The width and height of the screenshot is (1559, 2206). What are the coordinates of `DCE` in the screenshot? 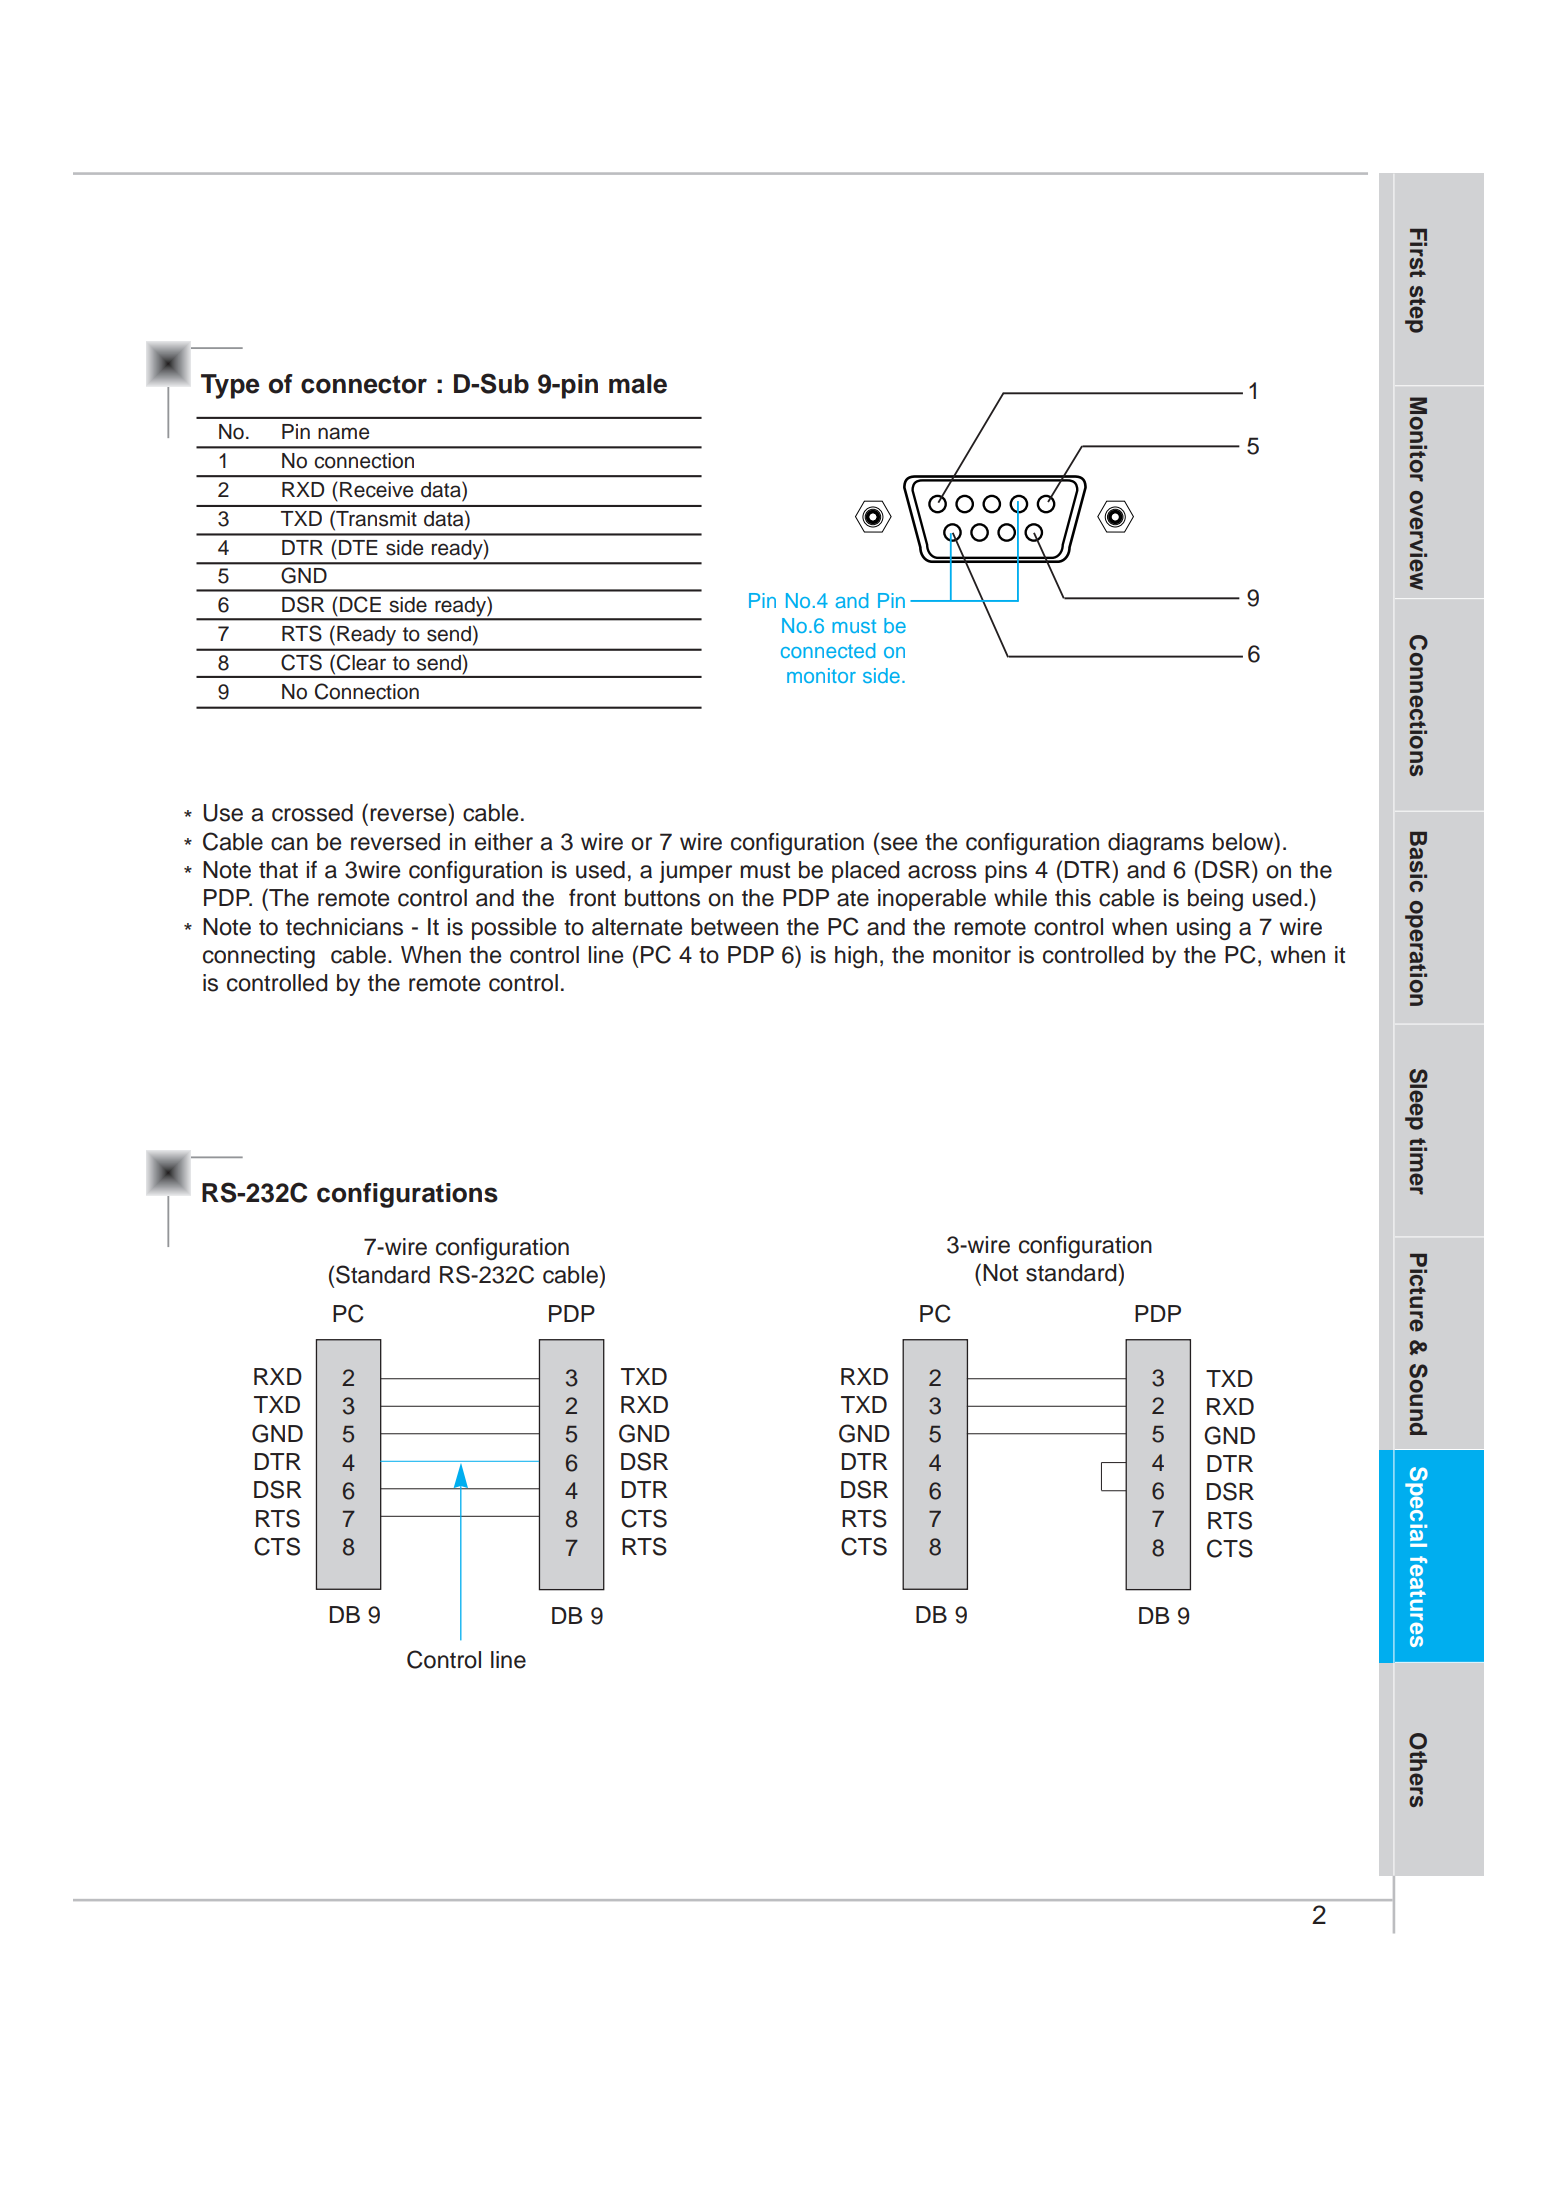 It's located at (360, 604).
